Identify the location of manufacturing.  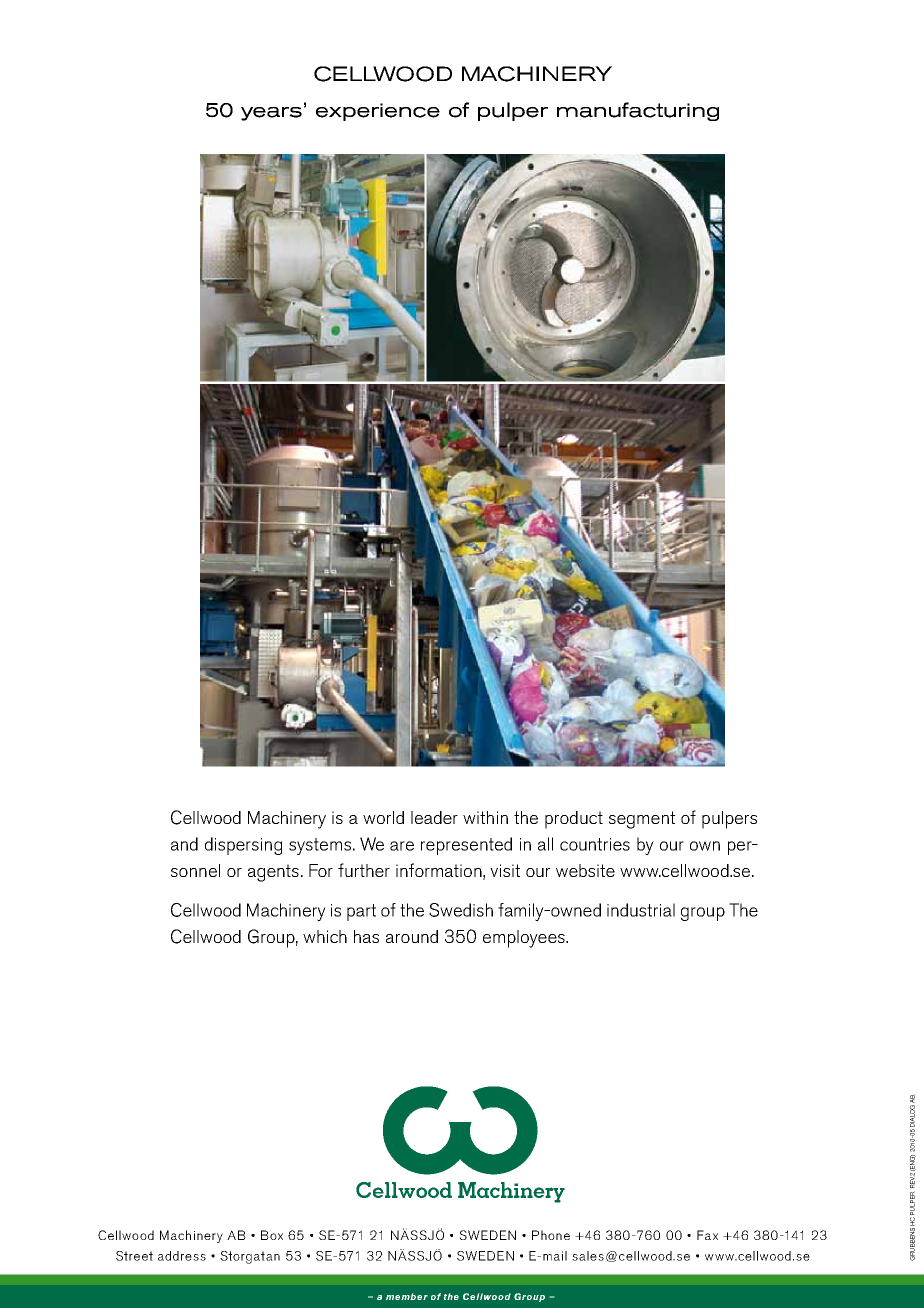
(638, 111).
